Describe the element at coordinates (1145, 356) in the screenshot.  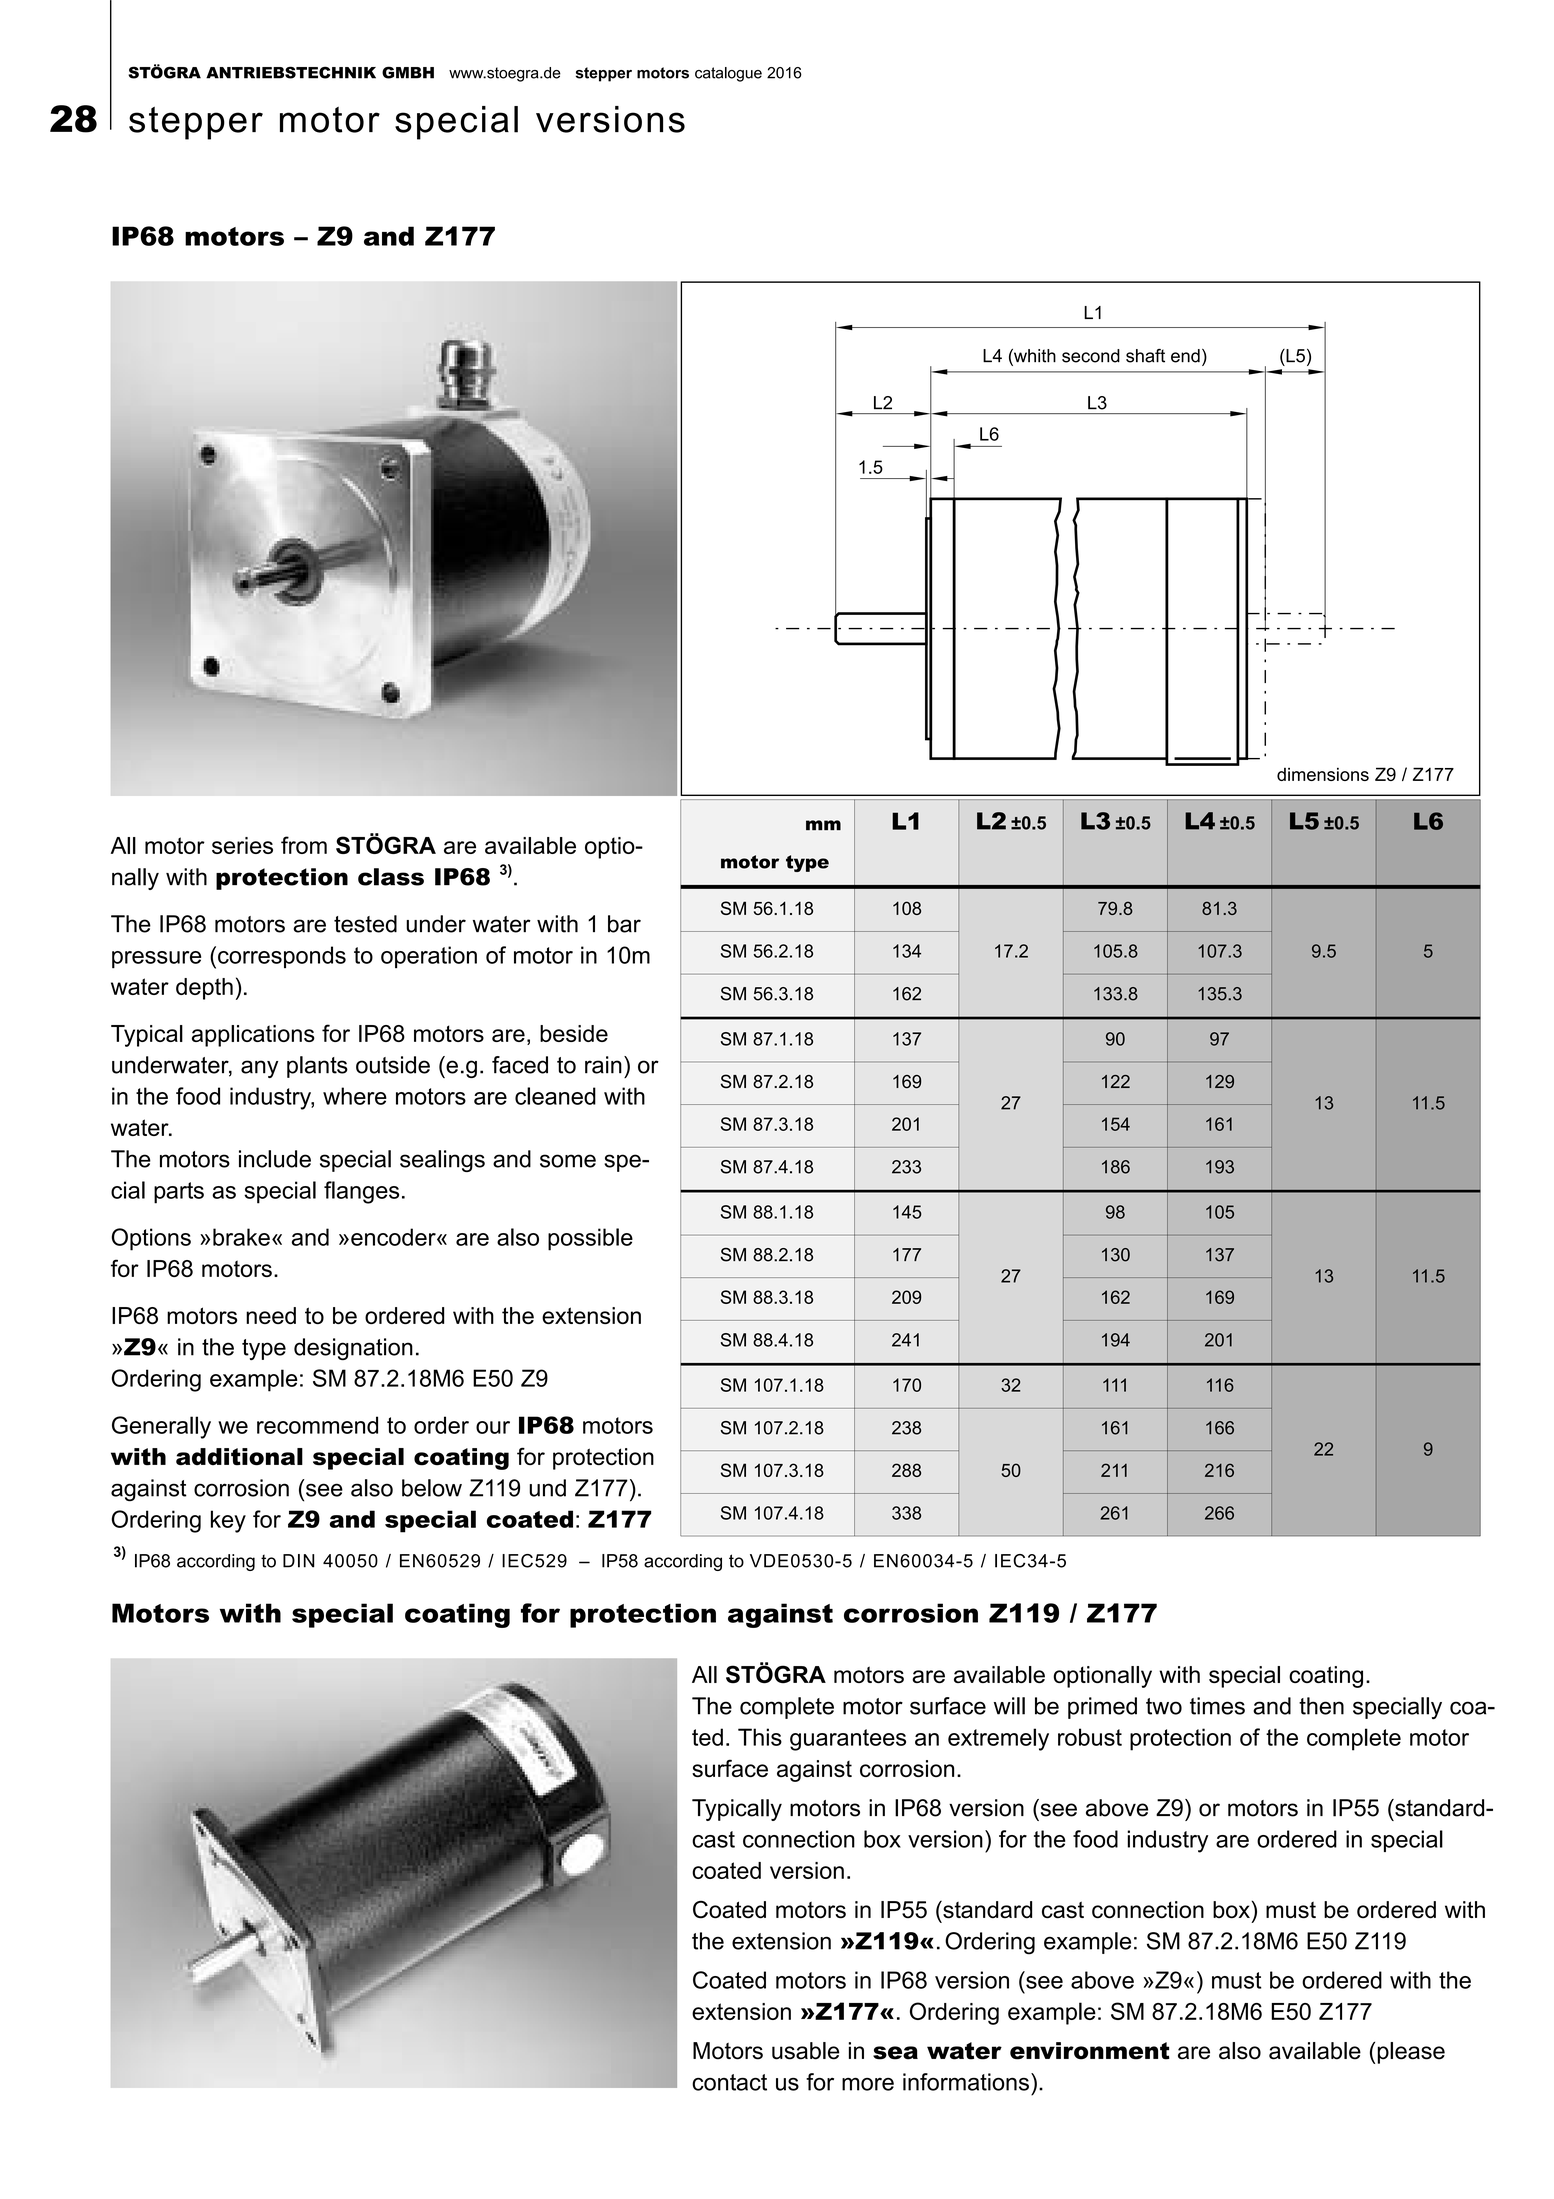
I see `shaft` at that location.
